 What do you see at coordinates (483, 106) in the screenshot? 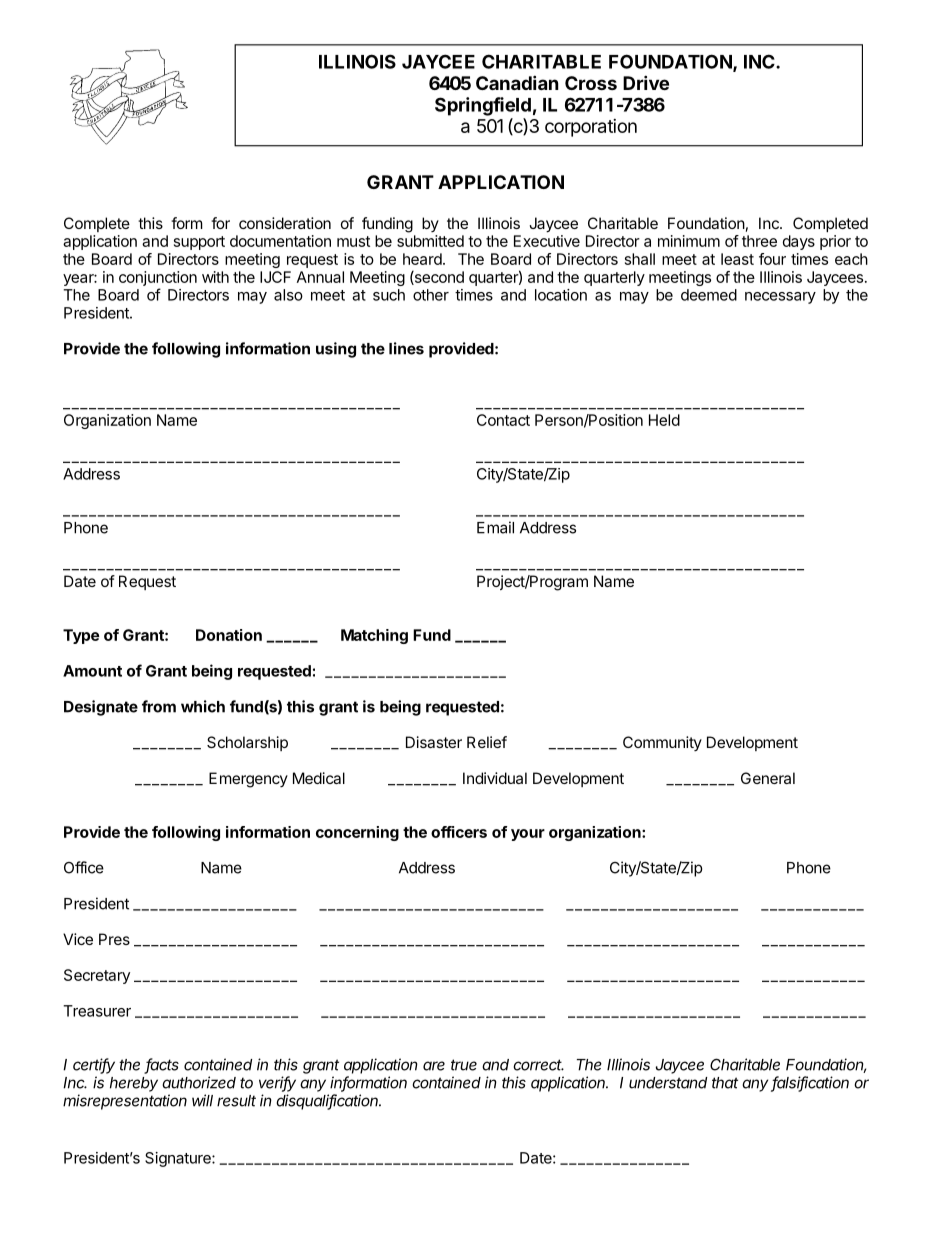
I see `Springfield` at bounding box center [483, 106].
